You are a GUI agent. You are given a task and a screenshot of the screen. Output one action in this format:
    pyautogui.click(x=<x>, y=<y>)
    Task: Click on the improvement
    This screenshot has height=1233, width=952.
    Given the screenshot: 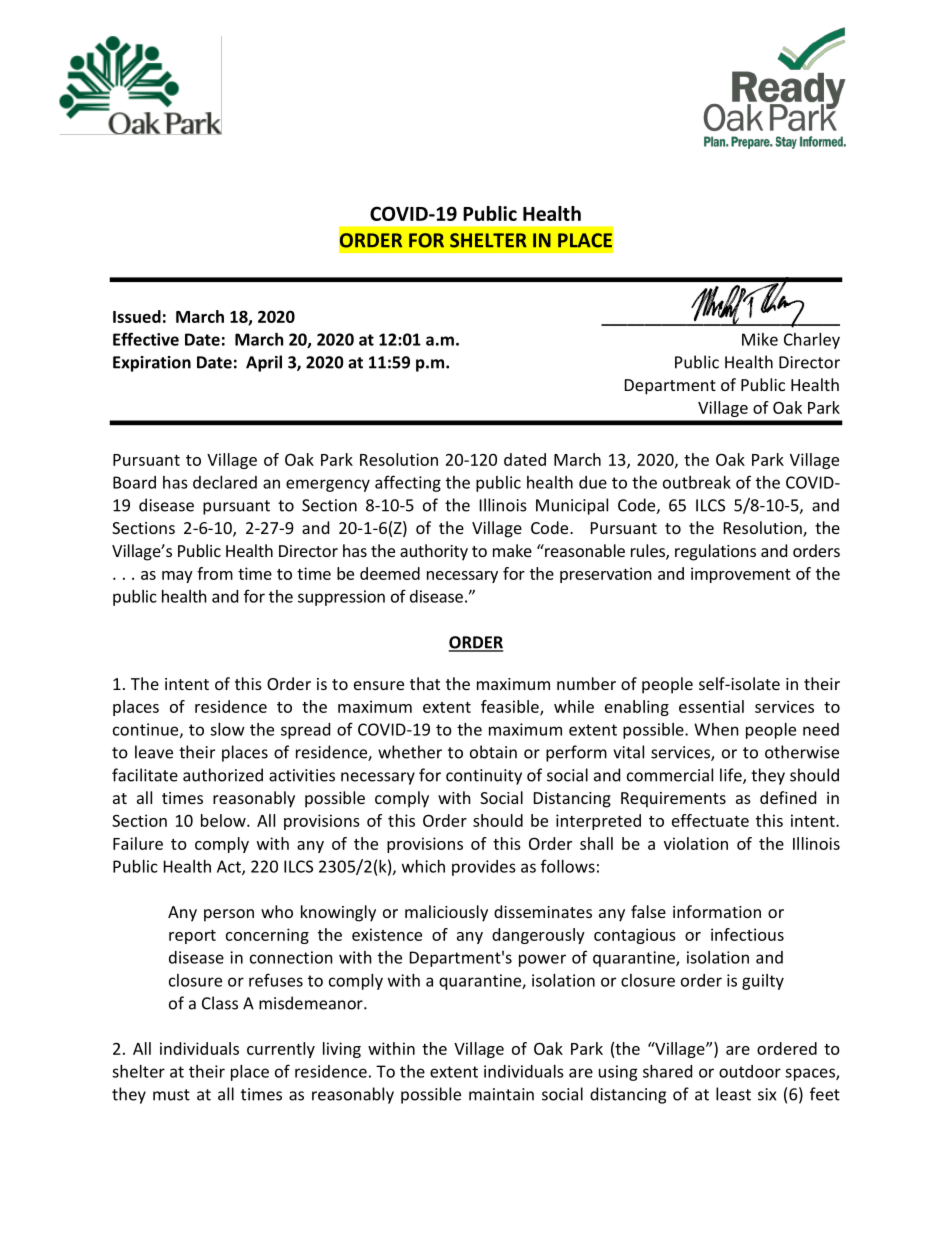 What is the action you would take?
    pyautogui.click(x=741, y=575)
